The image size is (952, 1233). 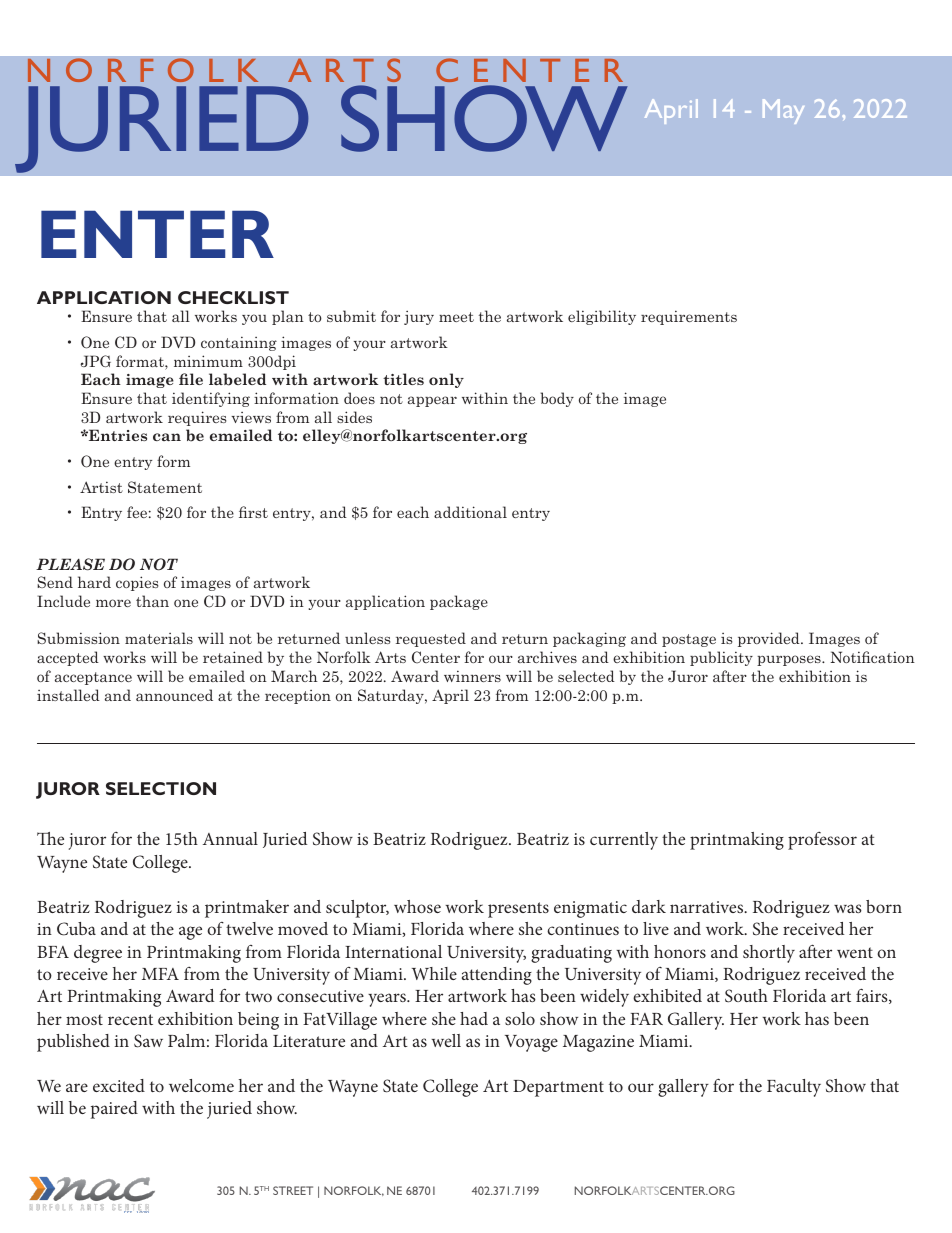 I want to click on paired, so click(x=114, y=1110).
